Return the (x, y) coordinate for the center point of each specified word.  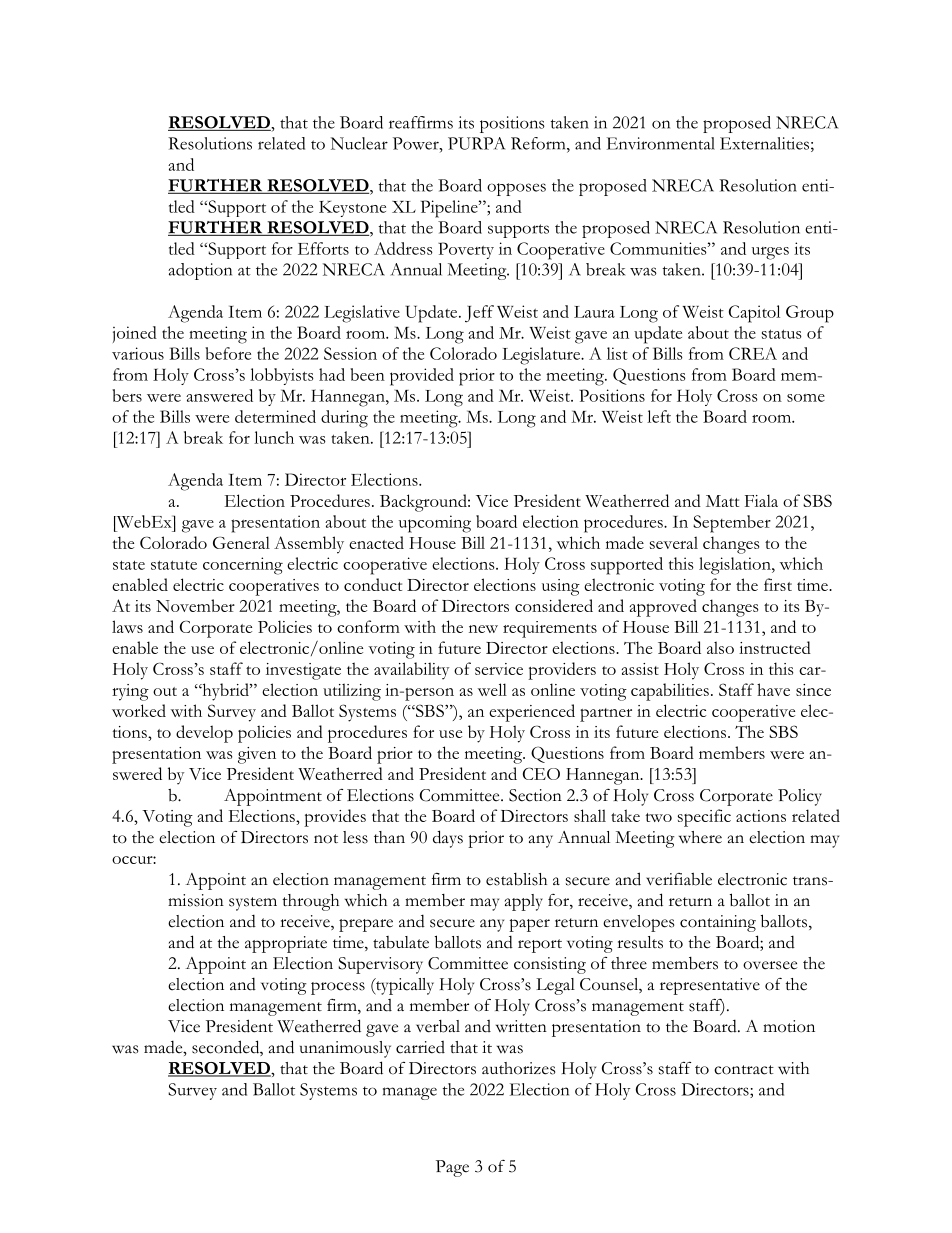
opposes (516, 189)
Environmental (661, 143)
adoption (200, 271)
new (483, 629)
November (195, 605)
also (720, 647)
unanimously (345, 1049)
